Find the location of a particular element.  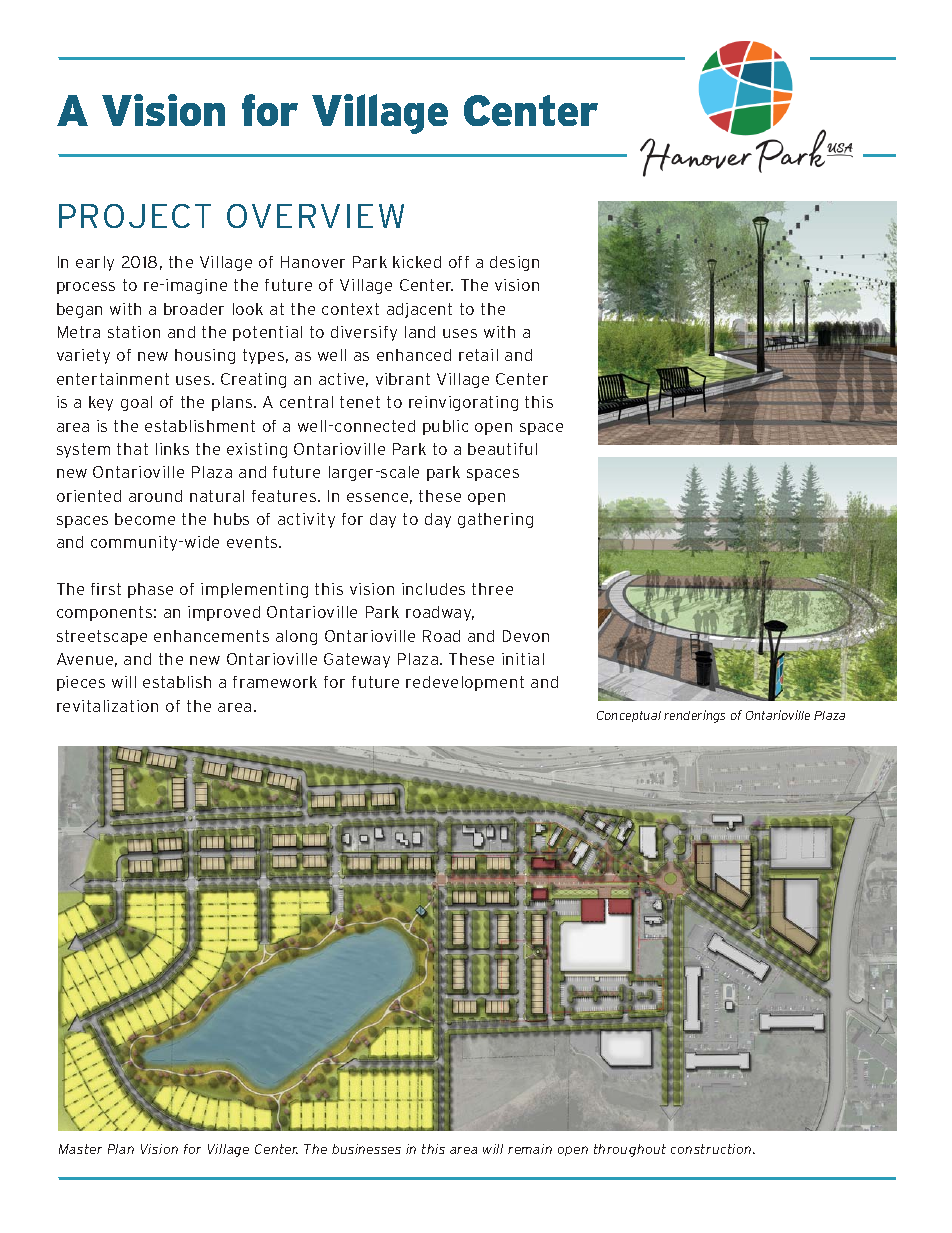

improved is located at coordinates (224, 613).
